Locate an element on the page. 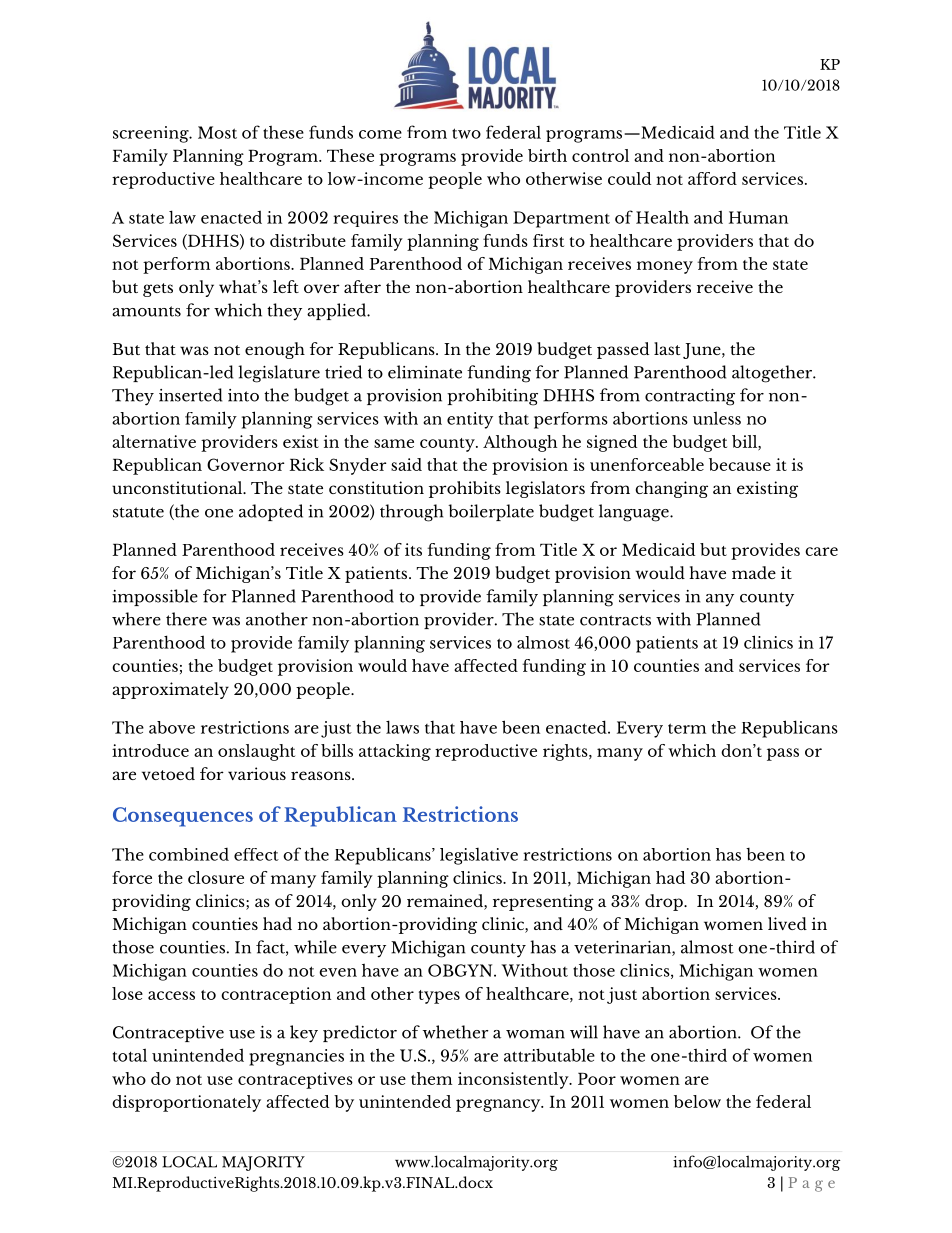  them is located at coordinates (431, 1078).
